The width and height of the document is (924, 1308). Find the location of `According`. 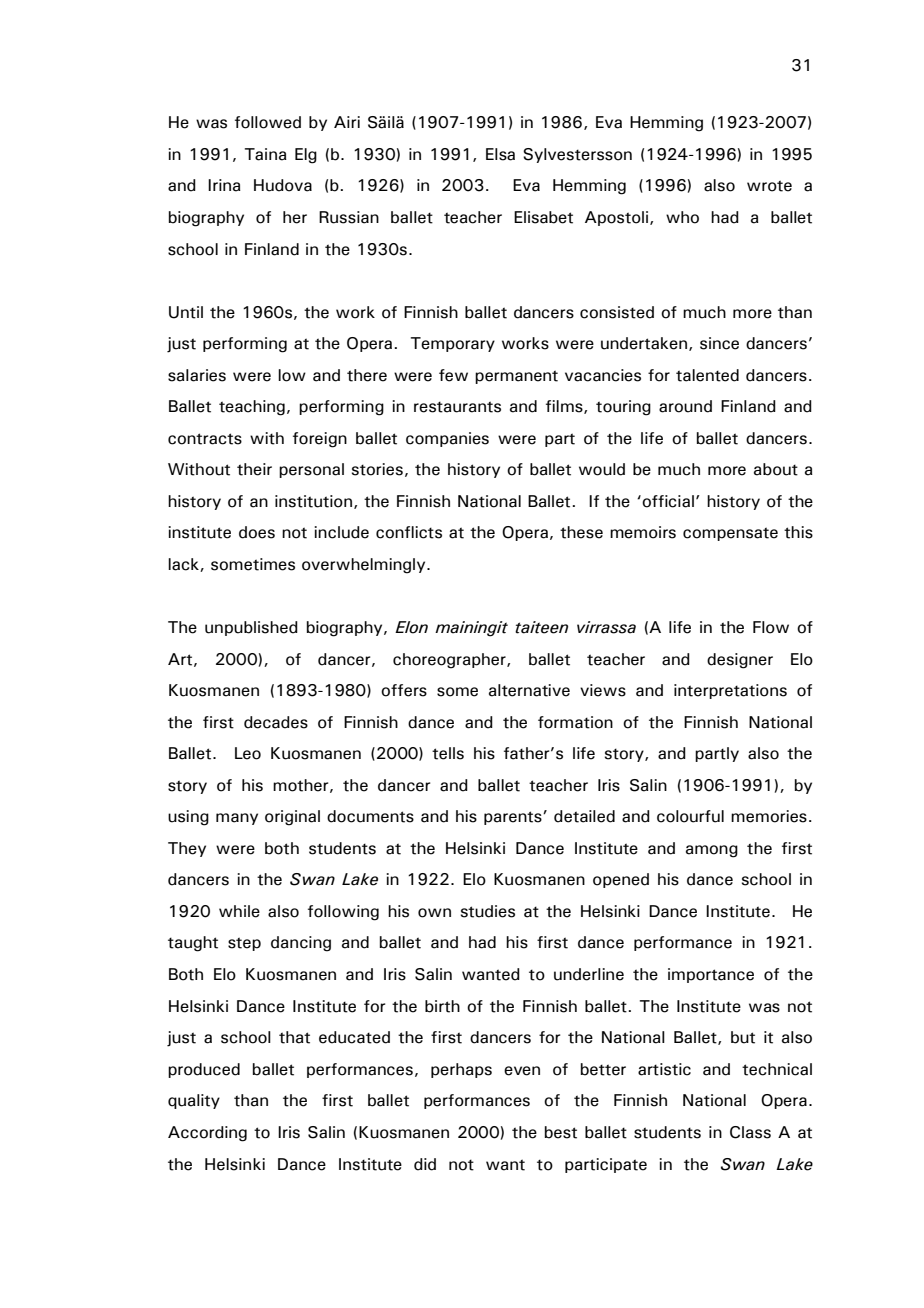

According is located at coordinates (207, 1134).
